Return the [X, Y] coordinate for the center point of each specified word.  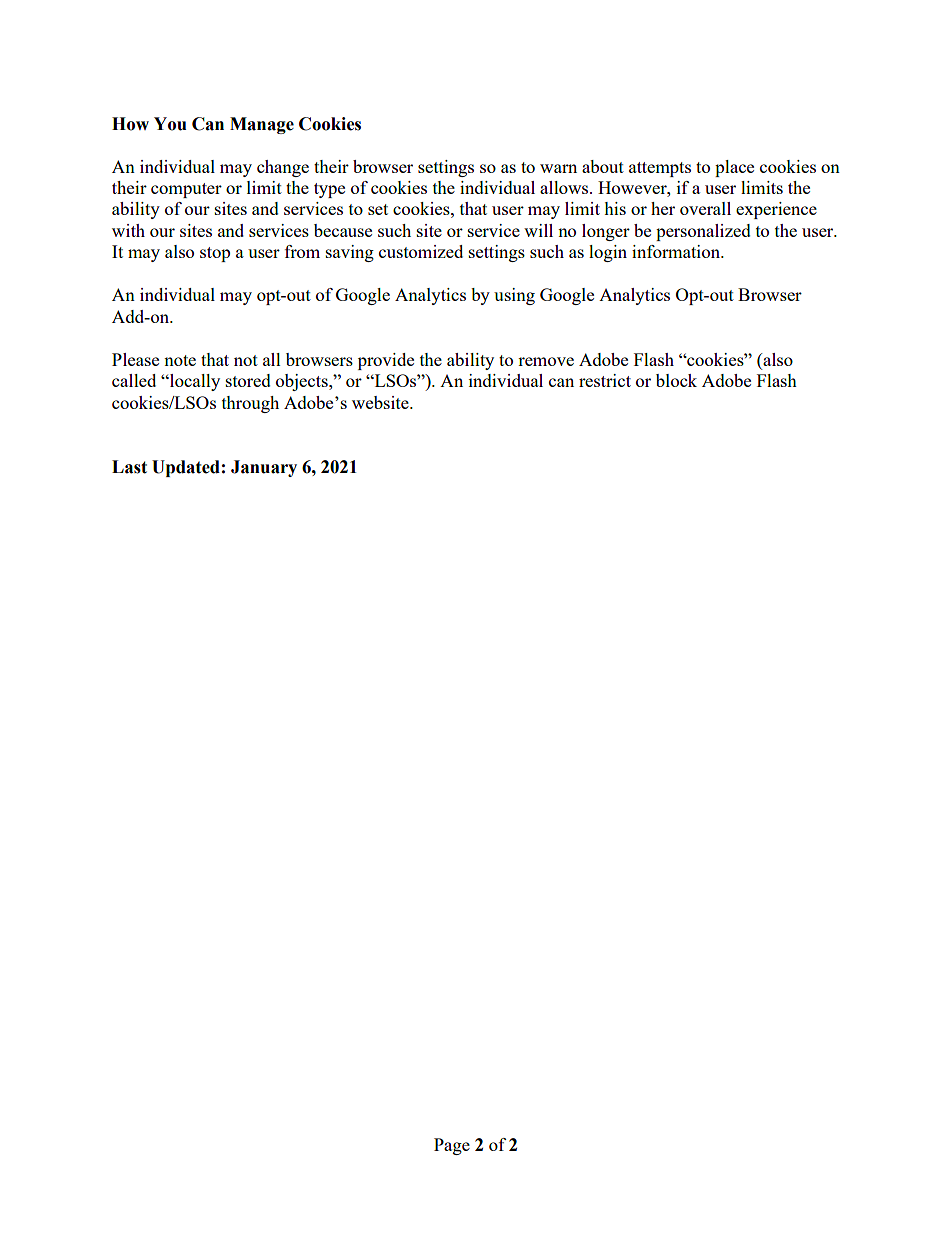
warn [558, 168]
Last [129, 467]
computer [186, 190]
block [676, 380]
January [264, 468]
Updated [186, 468]
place [734, 168]
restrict [605, 380]
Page [452, 1146]
